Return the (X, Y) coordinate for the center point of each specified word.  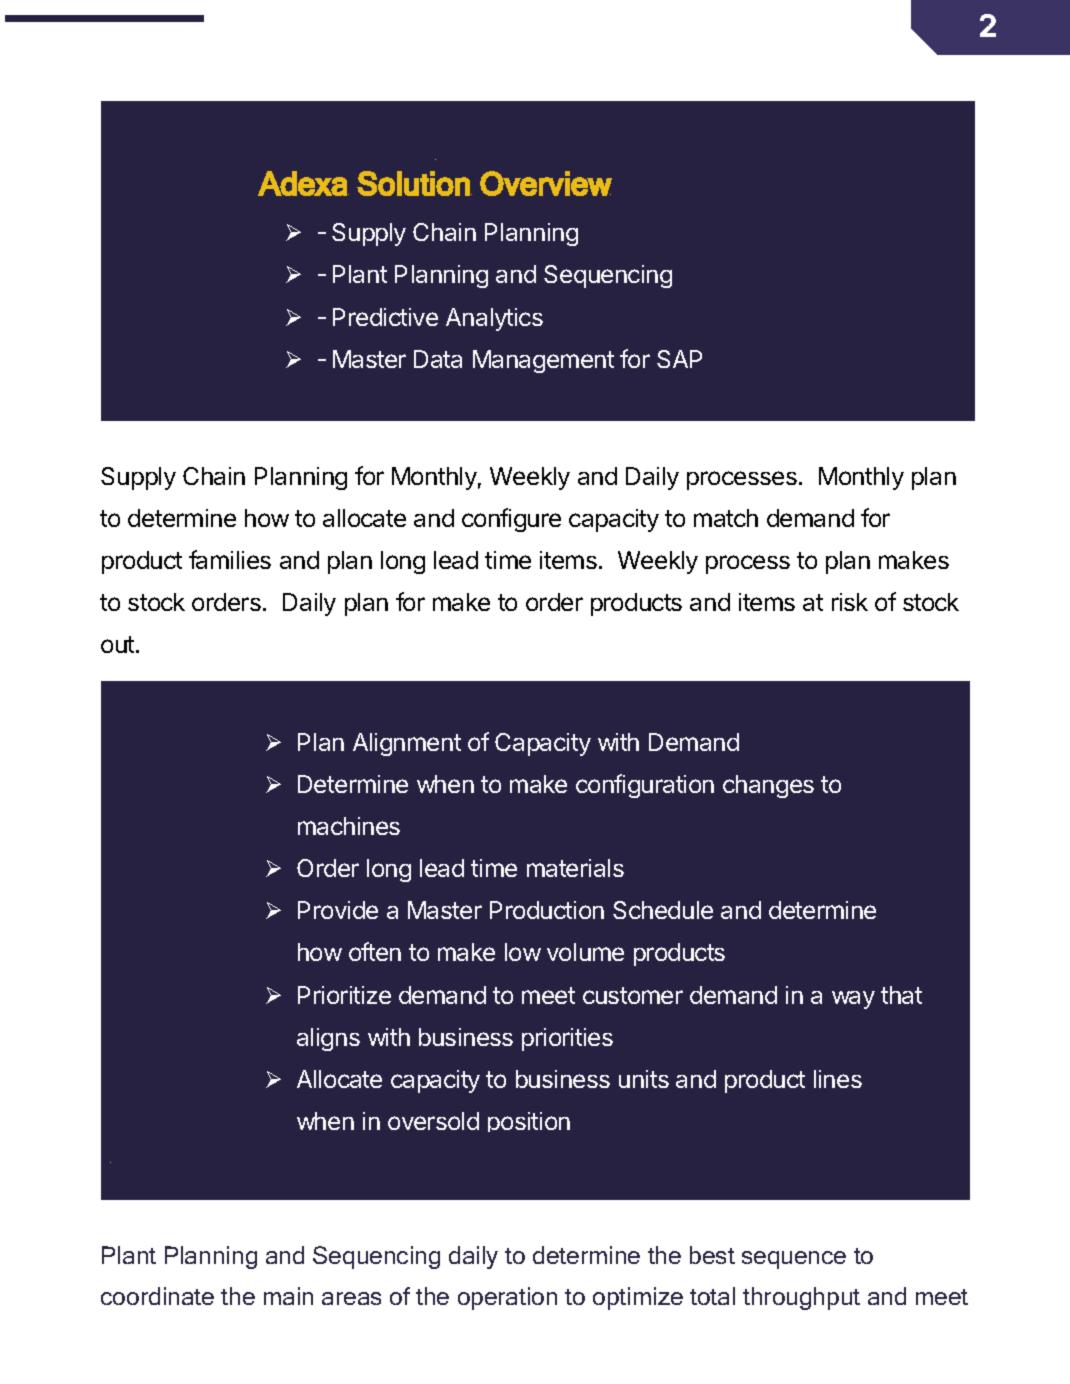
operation (507, 1298)
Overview (546, 183)
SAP (679, 359)
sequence (794, 1260)
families (230, 559)
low (523, 952)
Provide (338, 910)
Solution (414, 183)
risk (850, 602)
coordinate (157, 1296)
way (853, 1000)
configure (511, 520)
